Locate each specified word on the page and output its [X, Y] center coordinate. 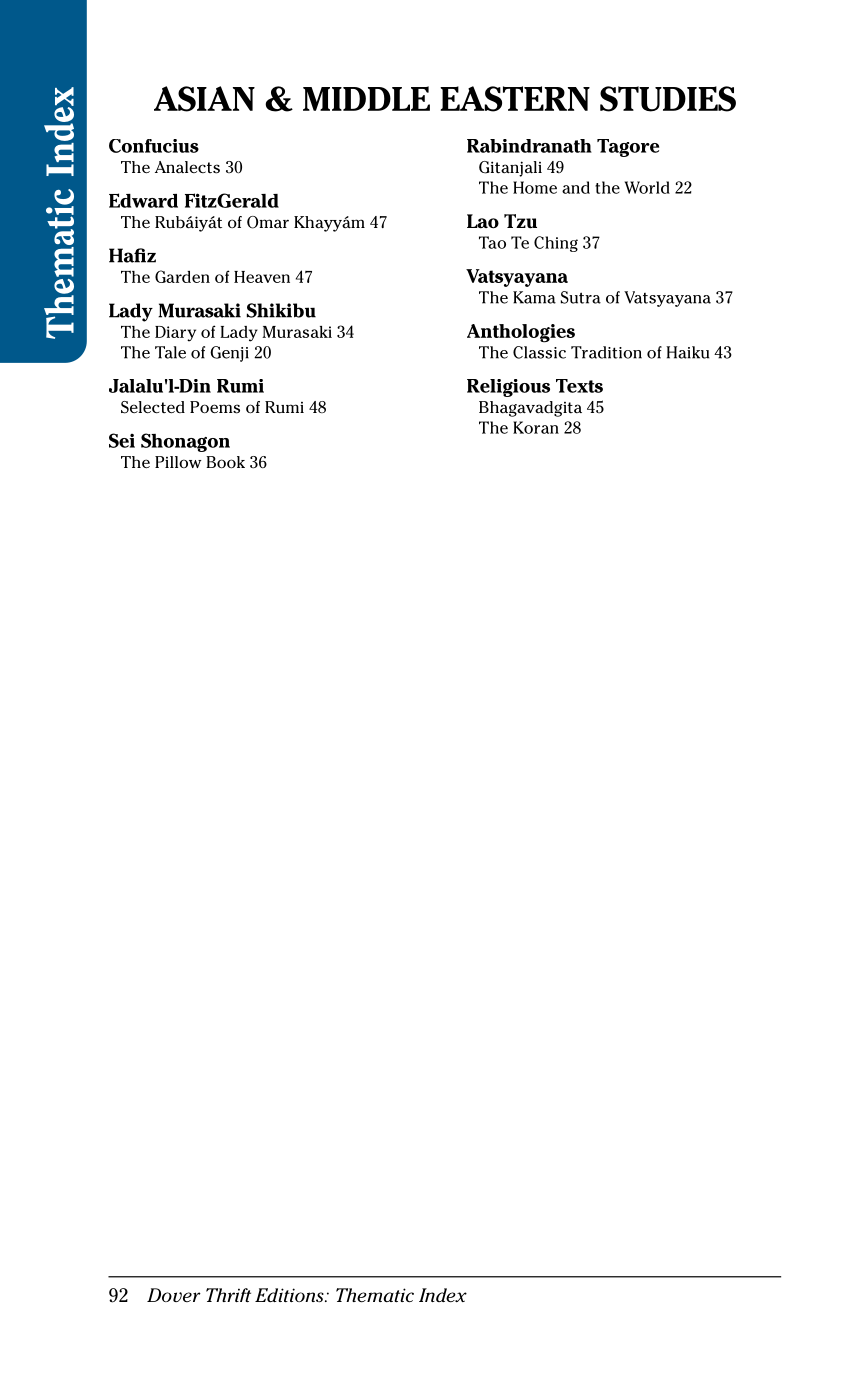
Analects [187, 167]
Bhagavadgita [530, 409]
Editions [290, 1295]
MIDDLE [366, 98]
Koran [536, 427]
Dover [174, 1295]
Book [225, 462]
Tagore [628, 148]
